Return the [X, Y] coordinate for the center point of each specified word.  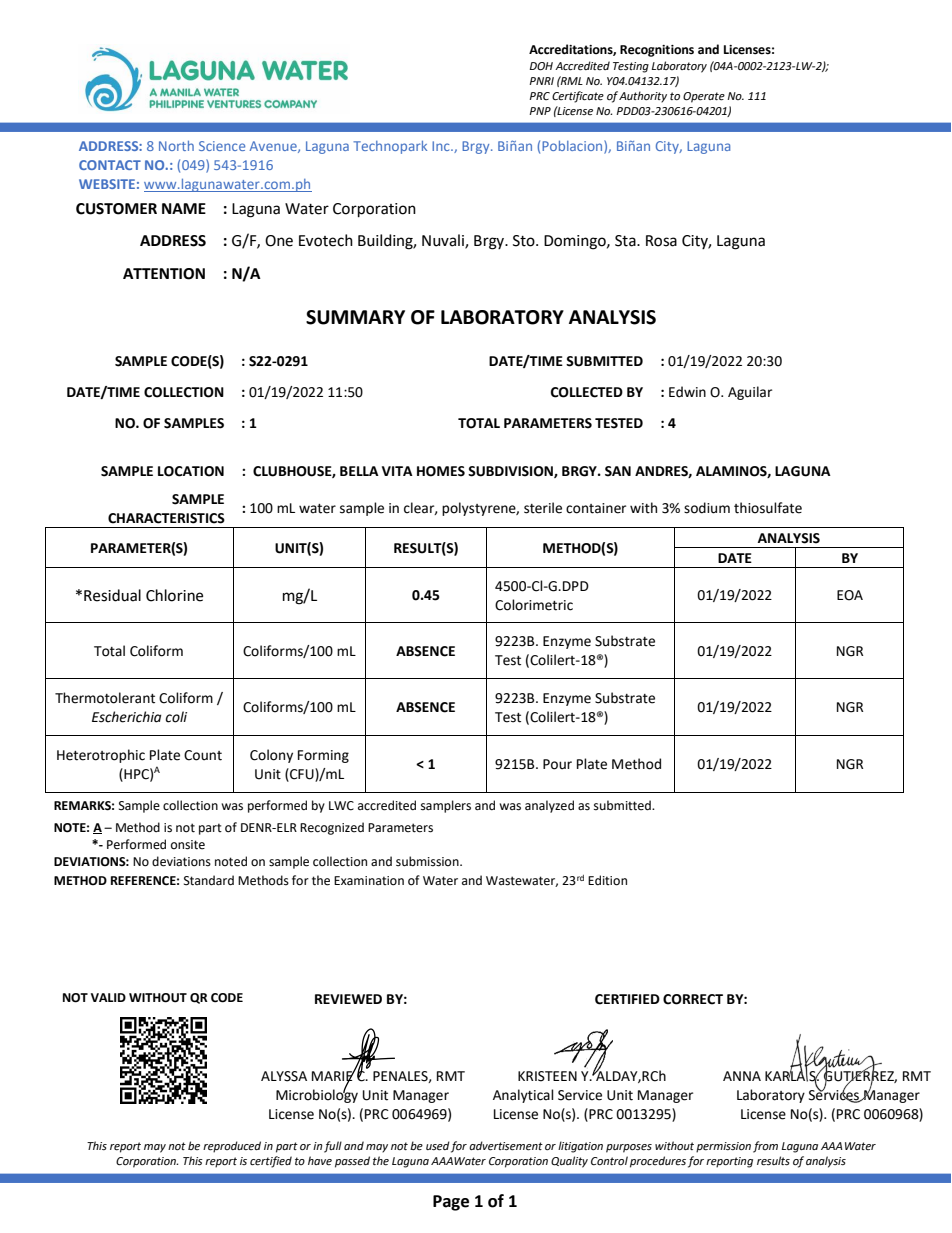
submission [428, 861]
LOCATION [191, 471]
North [176, 146]
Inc [442, 146]
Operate [704, 97]
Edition [607, 880]
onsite [188, 845]
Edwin [687, 392]
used [438, 1146]
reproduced [232, 1147]
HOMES [441, 471]
